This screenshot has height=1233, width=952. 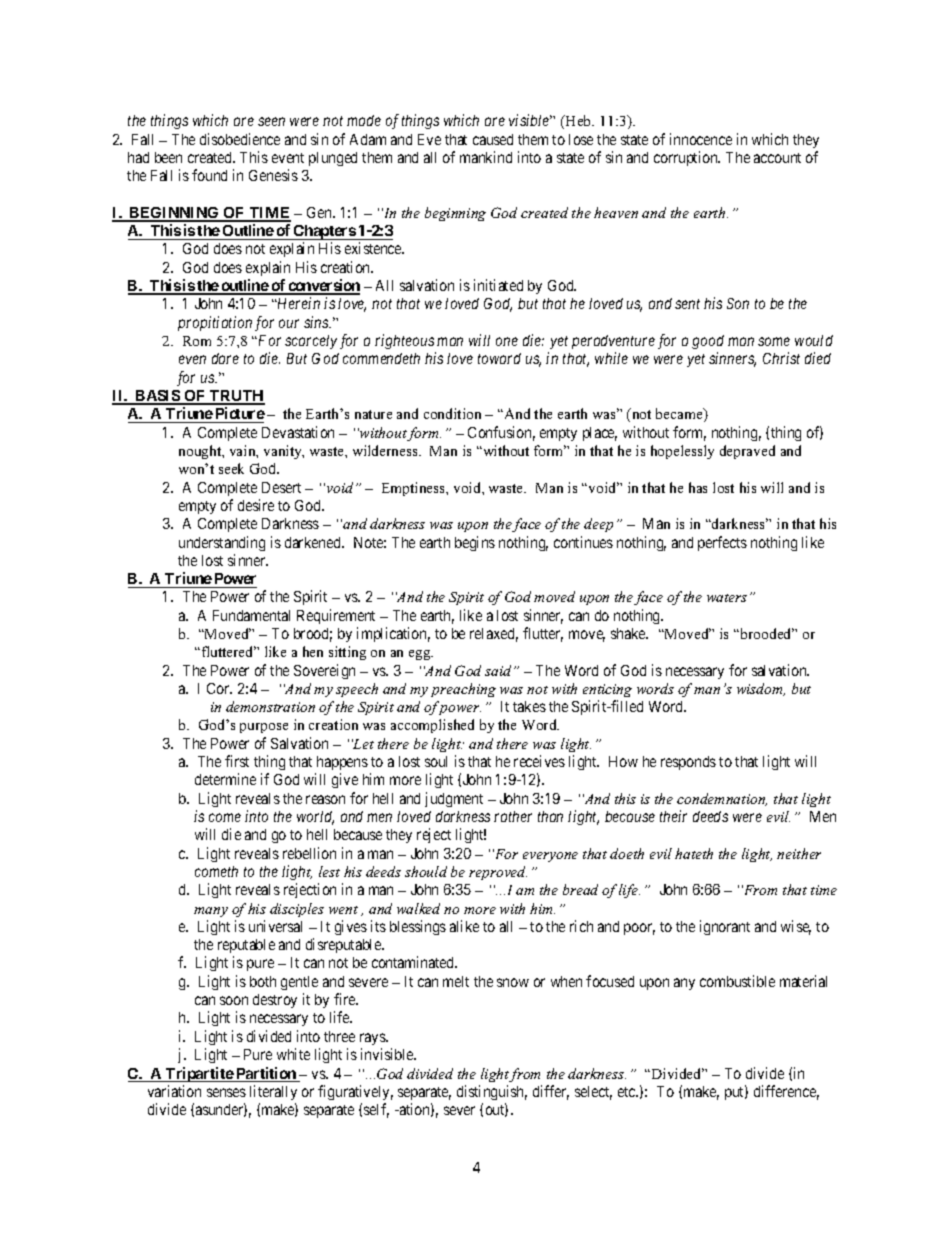 What do you see at coordinates (701, 139) in the screenshot?
I see `innocence` at bounding box center [701, 139].
